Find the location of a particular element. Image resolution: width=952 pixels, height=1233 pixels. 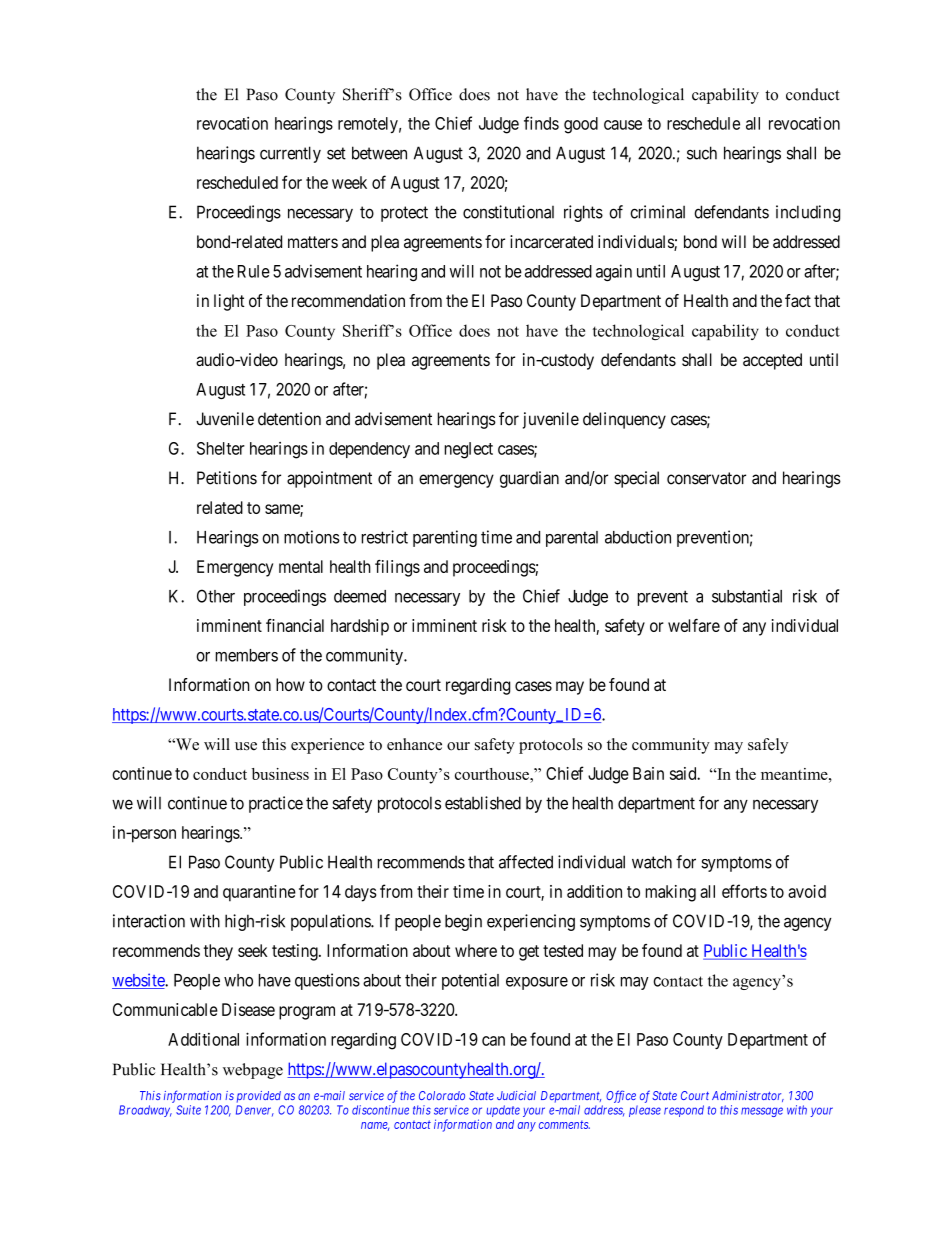

parenting is located at coordinates (445, 538).
